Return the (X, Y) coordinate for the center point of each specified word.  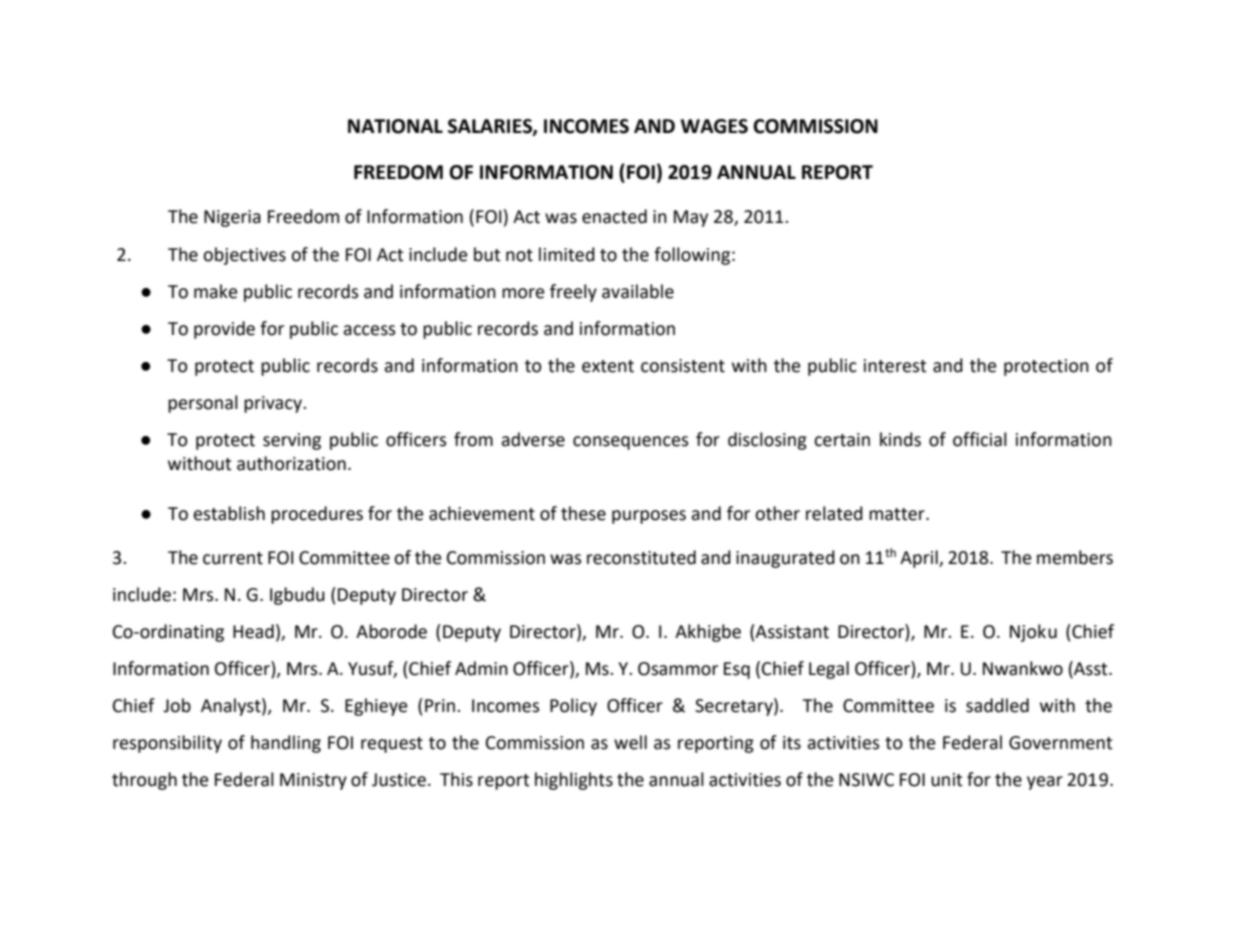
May (691, 218)
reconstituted (641, 557)
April (920, 559)
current (233, 558)
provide (224, 330)
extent (608, 366)
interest (895, 366)
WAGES (714, 126)
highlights (574, 781)
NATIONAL (395, 126)
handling (286, 744)
